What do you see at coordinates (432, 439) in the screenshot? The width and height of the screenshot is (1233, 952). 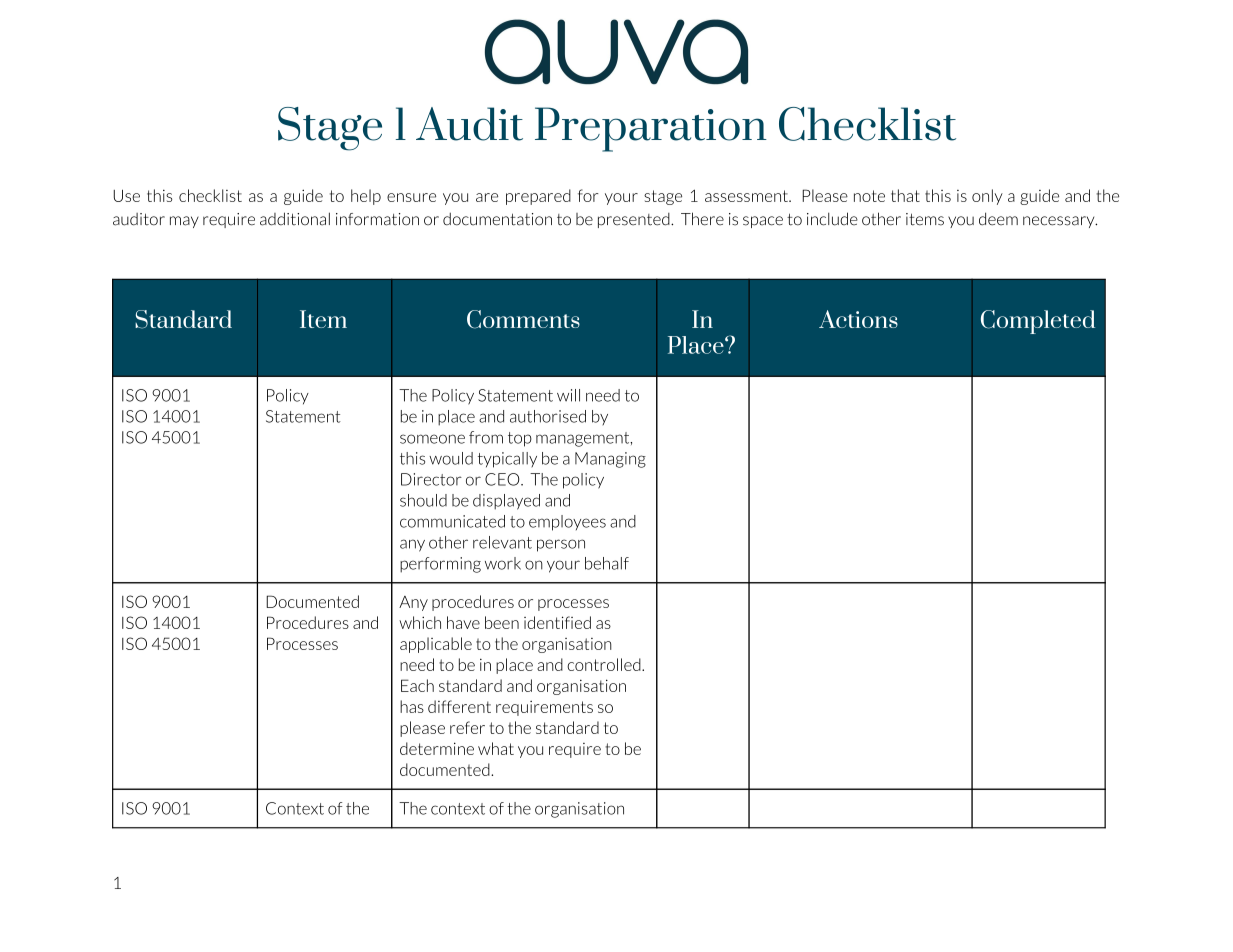 I see `someone` at bounding box center [432, 439].
